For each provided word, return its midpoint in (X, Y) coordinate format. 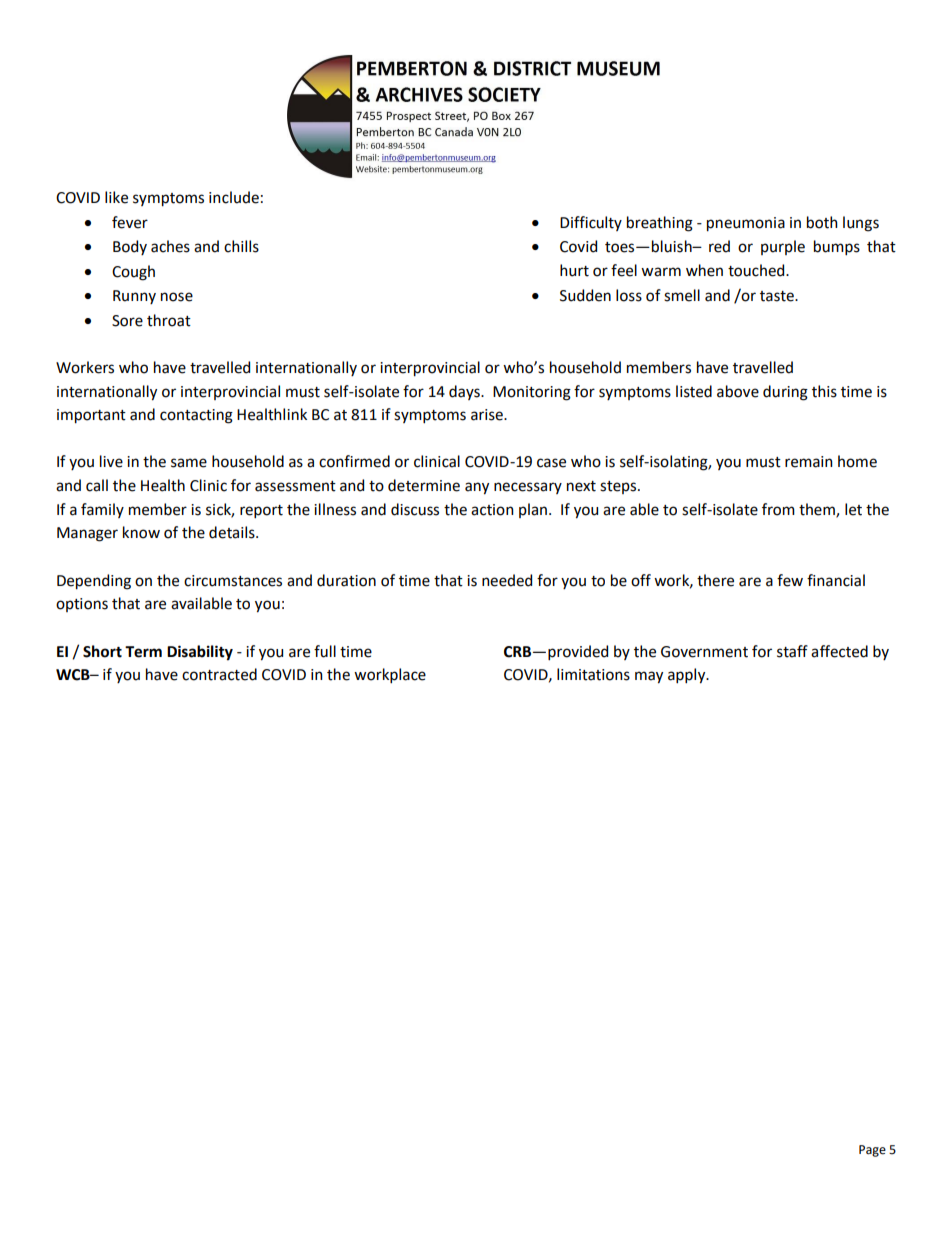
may (649, 677)
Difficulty (591, 223)
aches (170, 246)
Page (872, 1151)
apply (688, 676)
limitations (593, 674)
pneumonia (746, 224)
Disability (200, 653)
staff (792, 651)
